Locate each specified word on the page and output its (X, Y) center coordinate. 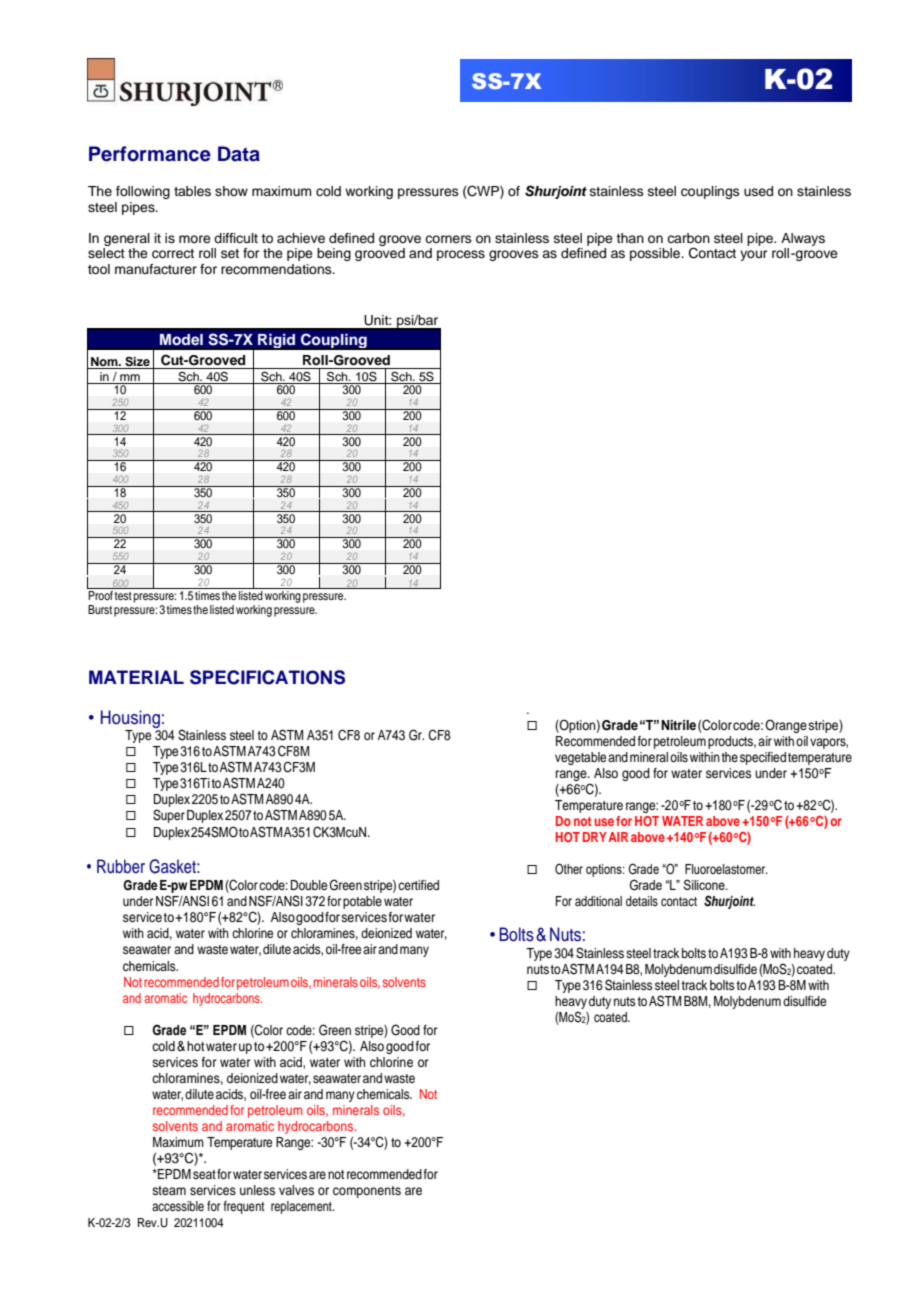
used (758, 191)
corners (448, 239)
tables (192, 191)
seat (204, 1174)
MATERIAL (136, 677)
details (642, 901)
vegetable (580, 758)
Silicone (705, 884)
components (367, 1192)
